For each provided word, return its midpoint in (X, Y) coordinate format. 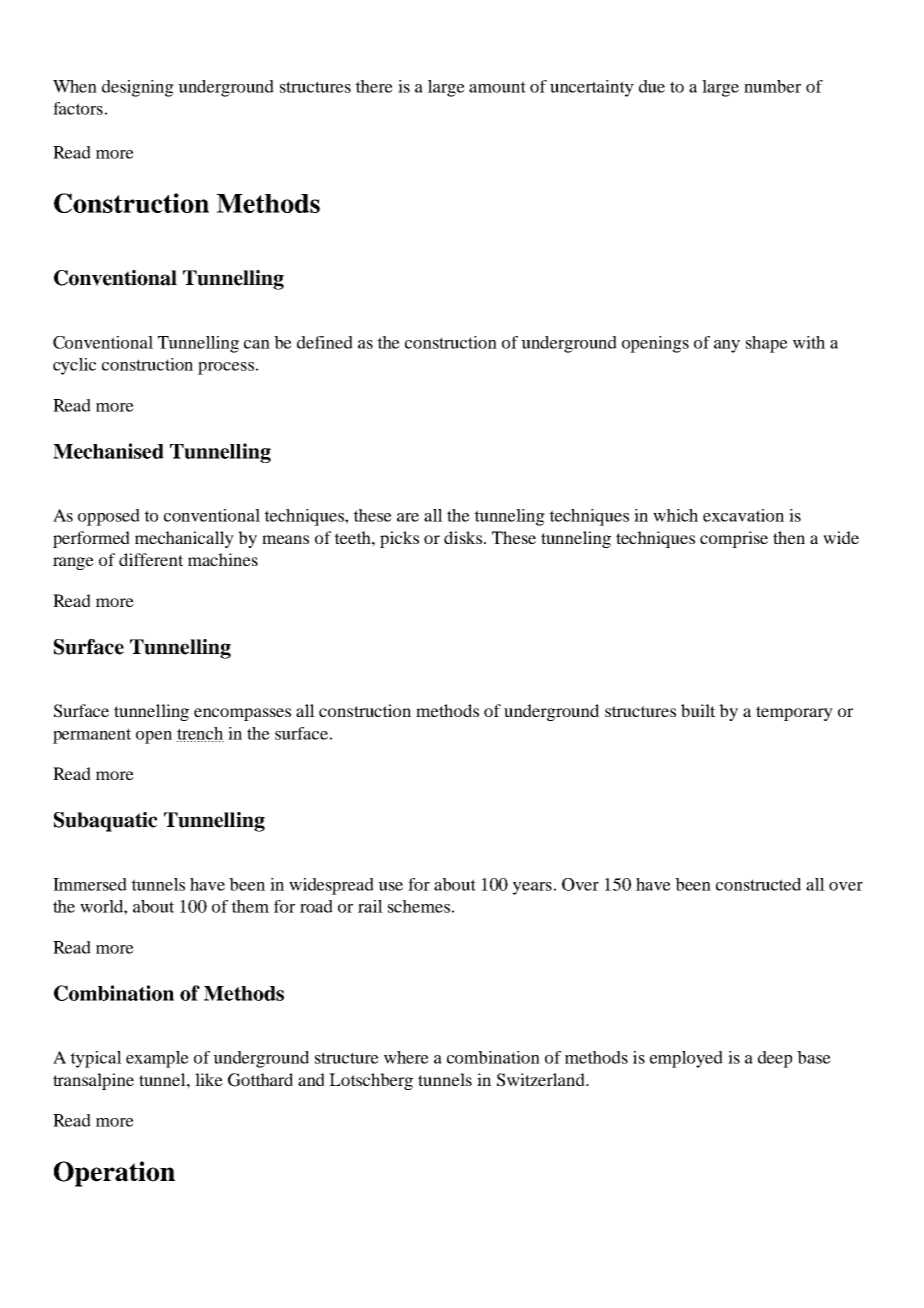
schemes (419, 906)
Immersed (90, 884)
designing (138, 88)
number (772, 86)
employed (686, 1059)
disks (463, 537)
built (698, 710)
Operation (114, 1174)
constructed (758, 884)
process (226, 368)
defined (325, 342)
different (151, 559)
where (406, 1057)
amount (497, 87)
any (727, 346)
